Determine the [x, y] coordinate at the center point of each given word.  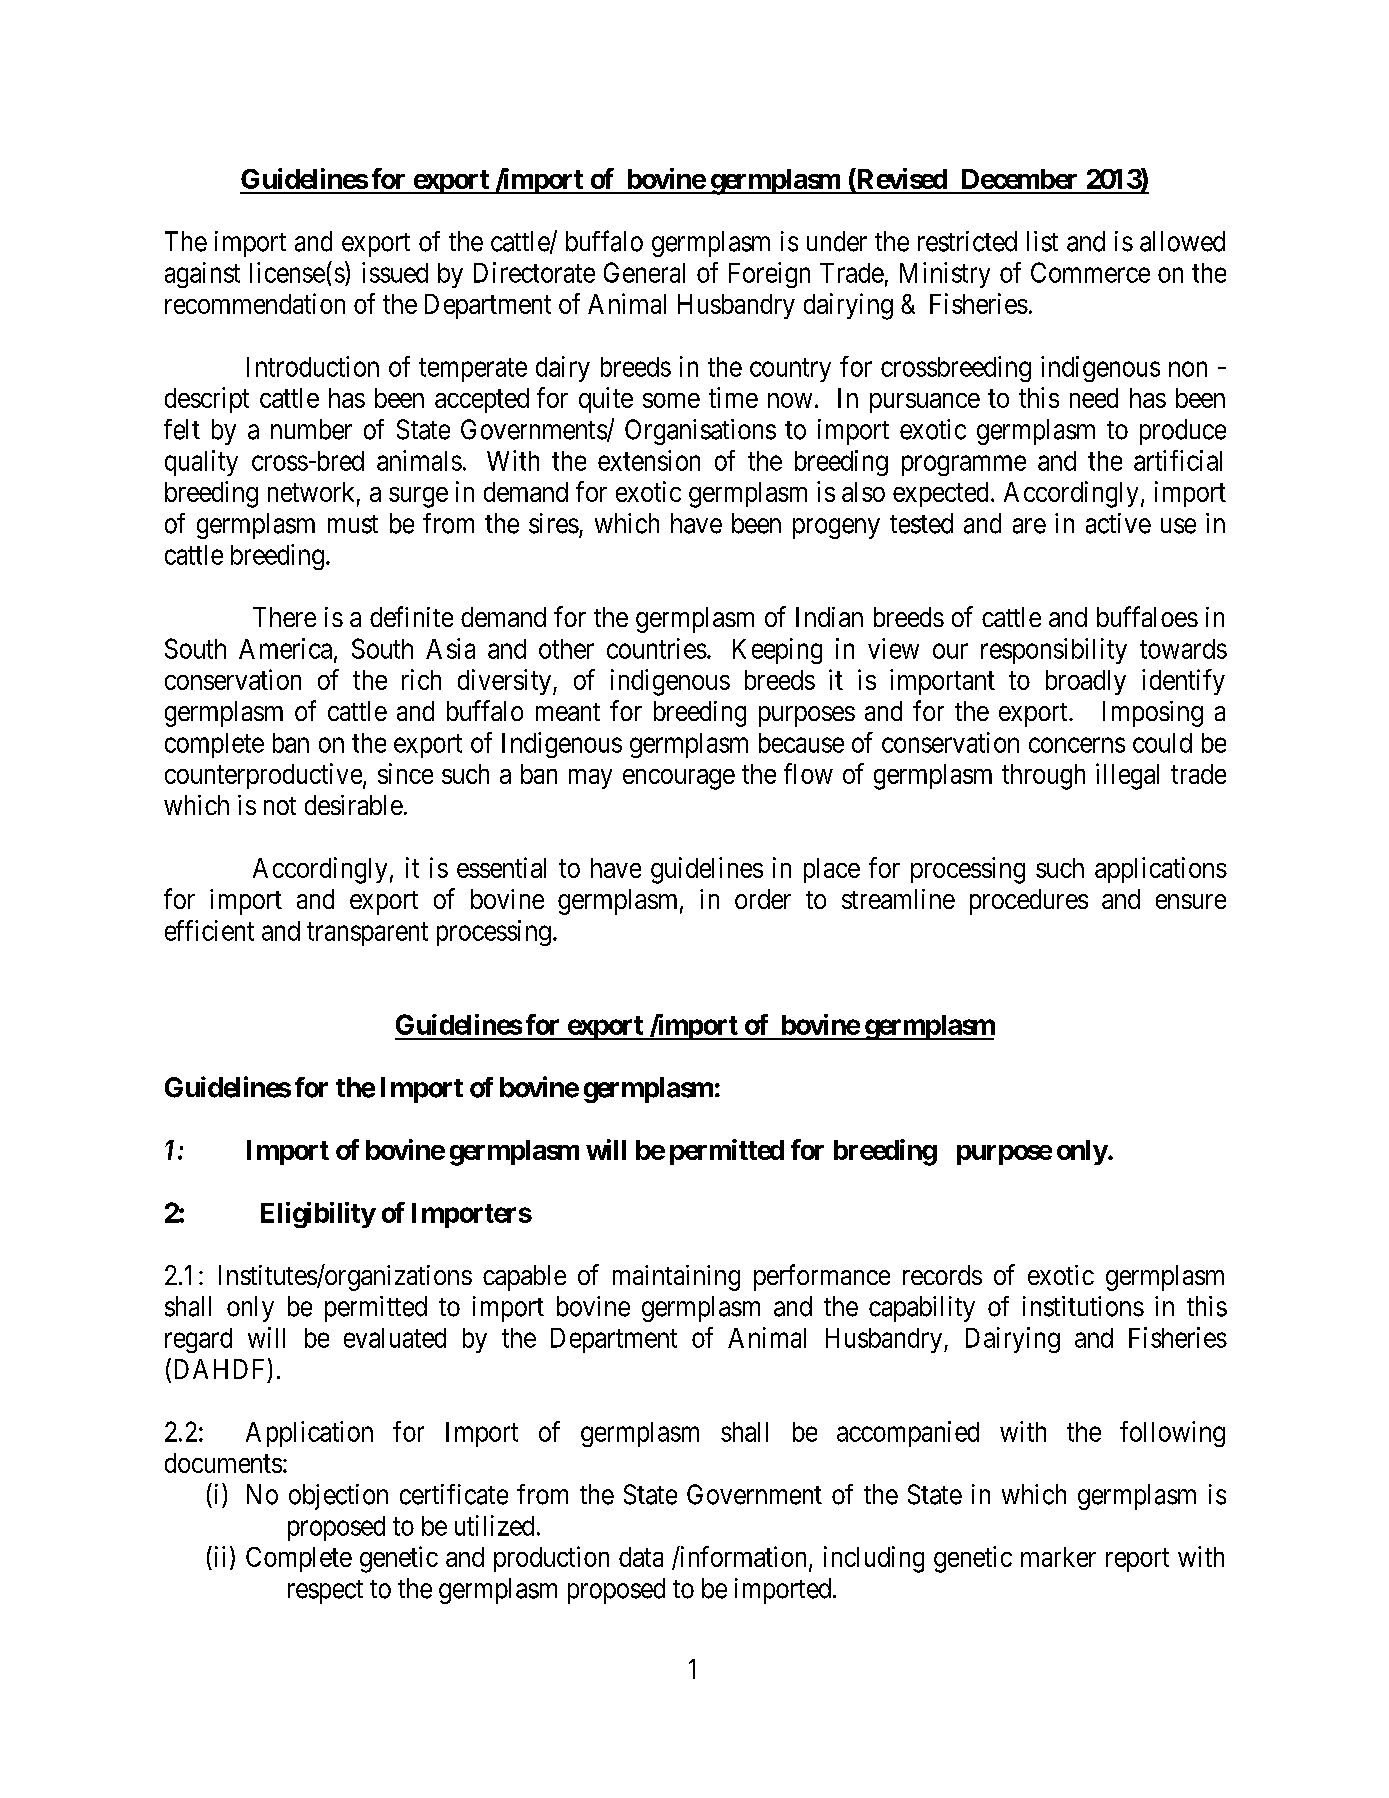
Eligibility [318, 1215]
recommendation [255, 303]
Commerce [1090, 272]
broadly [1086, 682]
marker [1058, 1557]
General [644, 272]
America [287, 649]
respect [325, 1592]
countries [657, 648]
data [641, 1557]
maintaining [676, 1278]
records [942, 1275]
